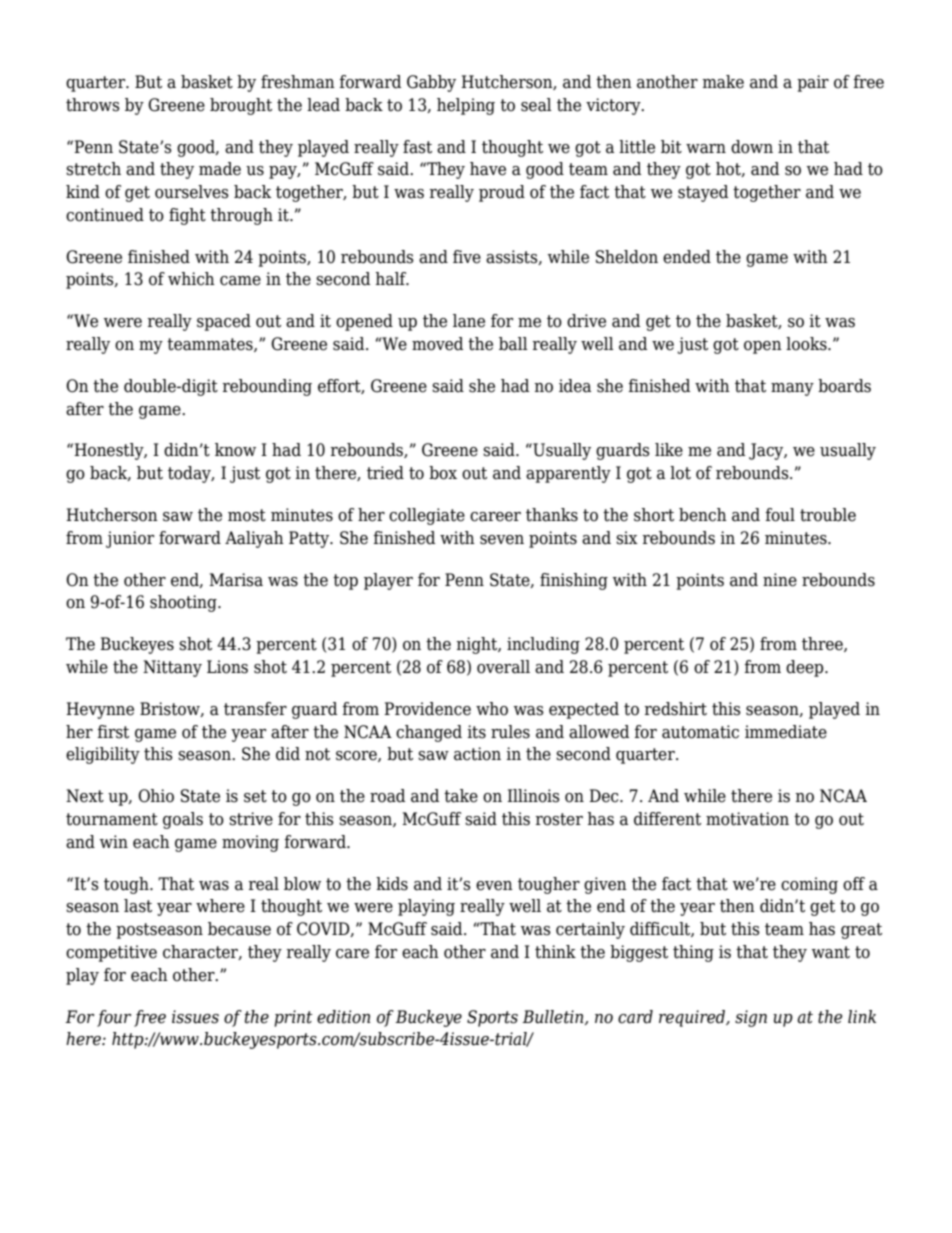 The width and height of the document is (952, 1233). I want to click on pair, so click(813, 83).
